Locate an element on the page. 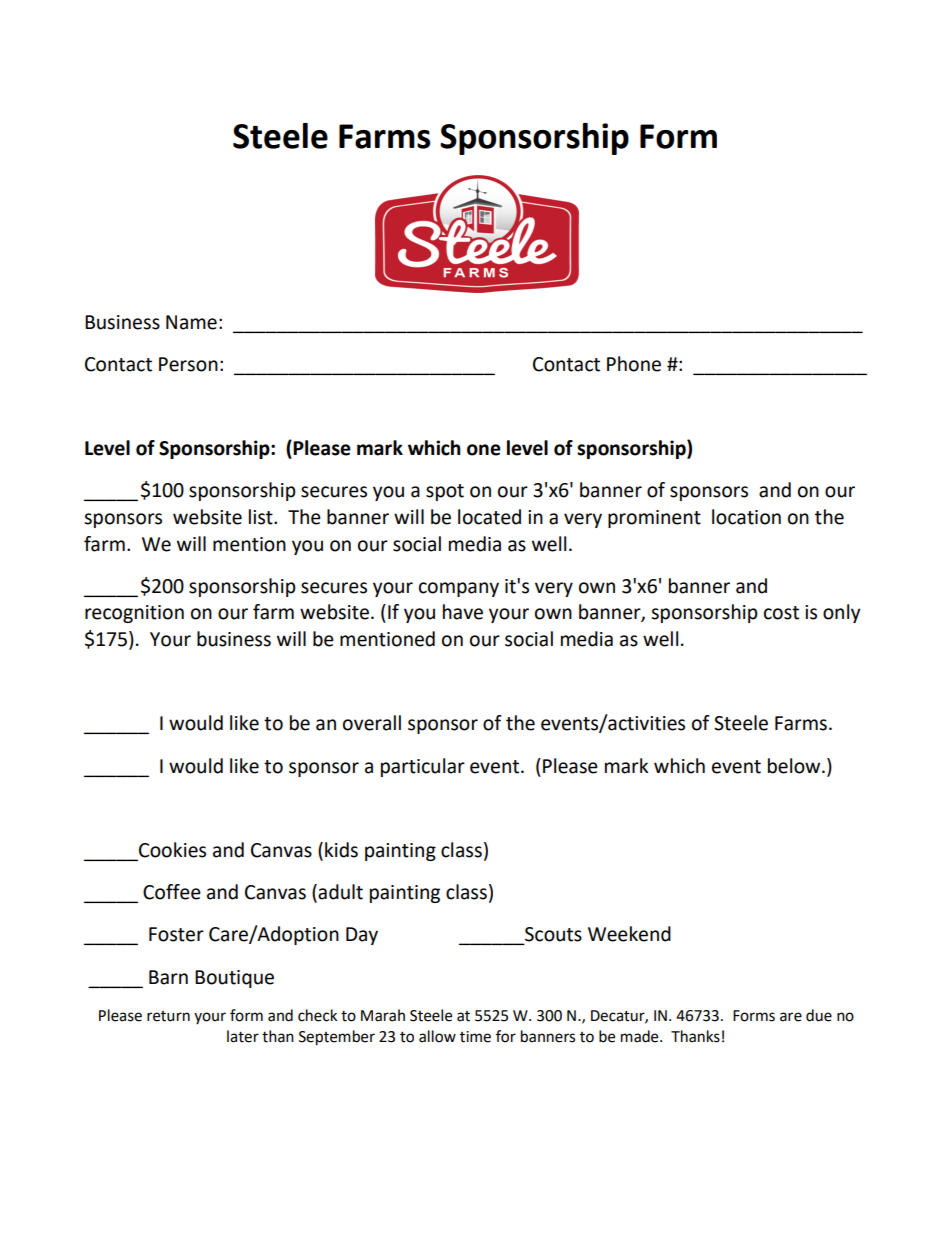 The image size is (952, 1233). Phone is located at coordinates (634, 364).
